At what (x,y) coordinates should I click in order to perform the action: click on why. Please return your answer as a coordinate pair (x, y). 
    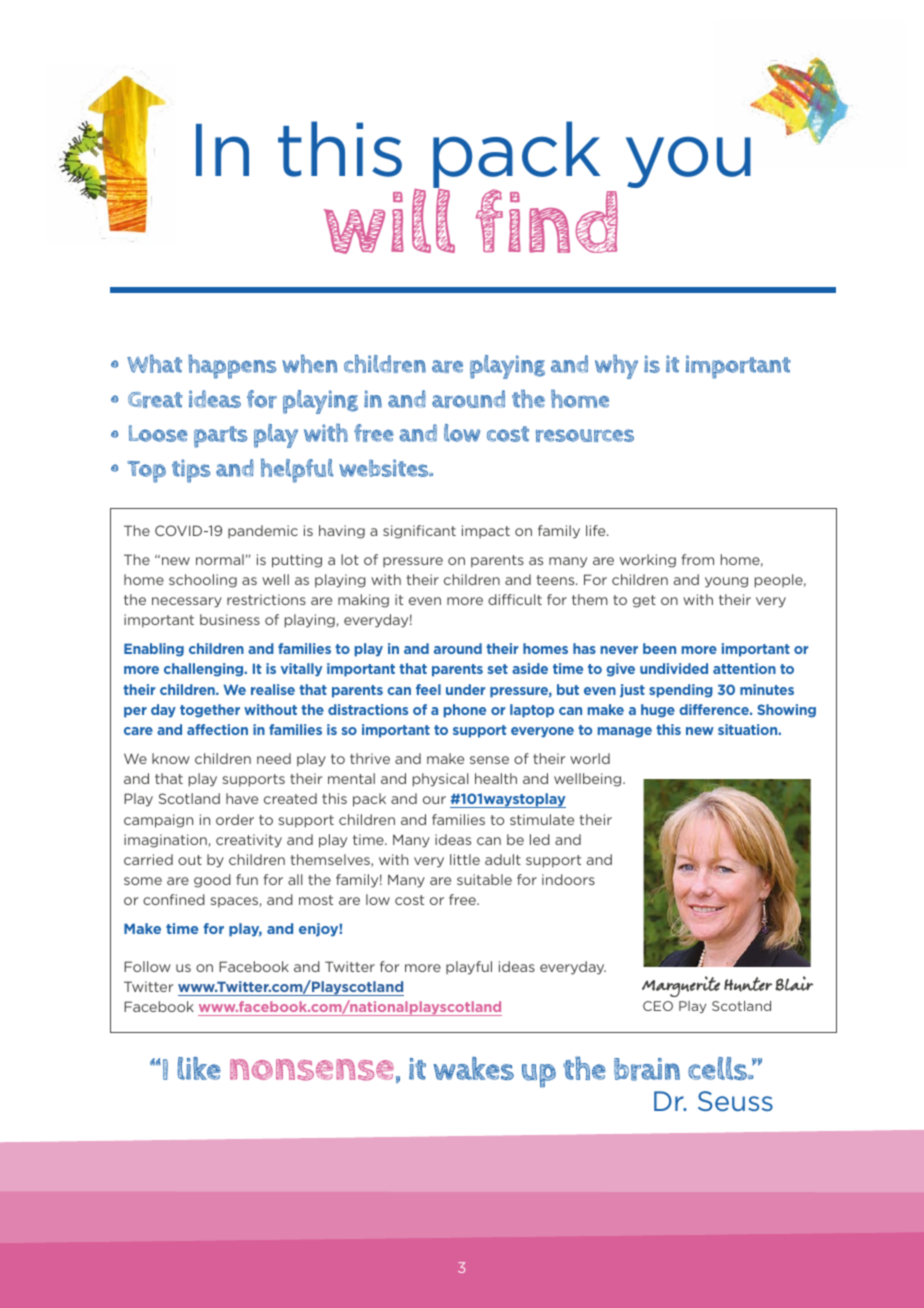
    Looking at the image, I should click on (616, 367).
